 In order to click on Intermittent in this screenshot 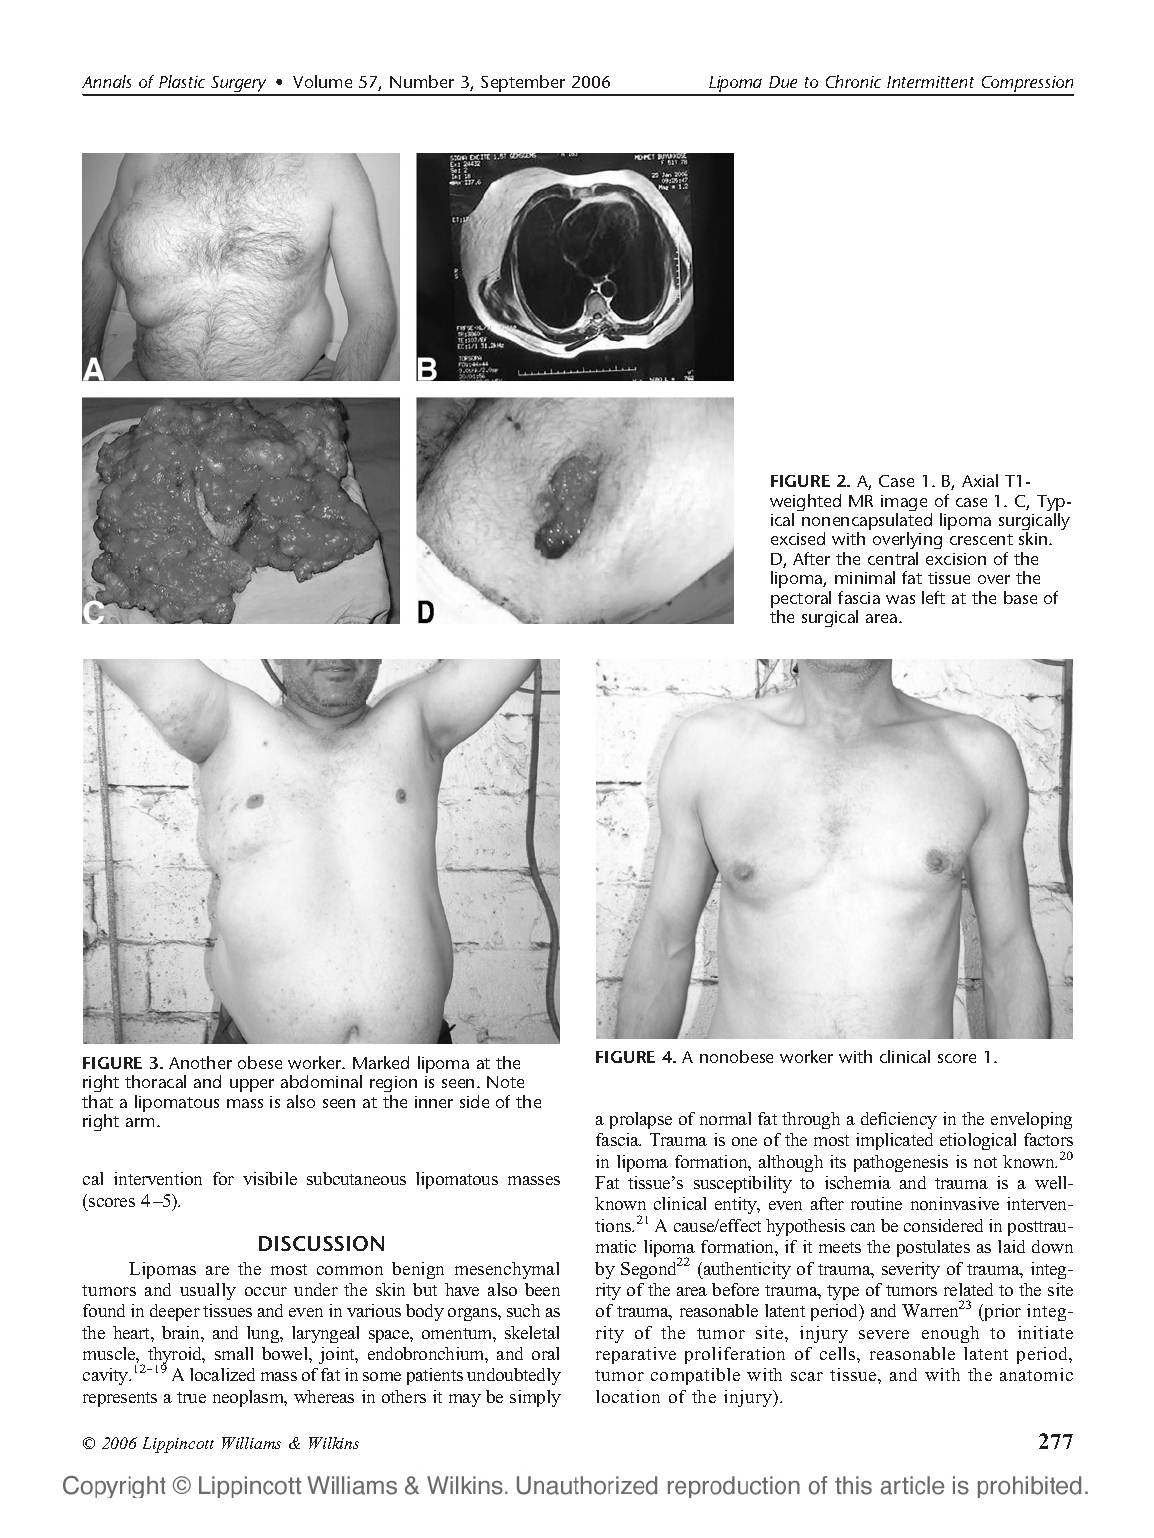, I will do `click(930, 82)`.
